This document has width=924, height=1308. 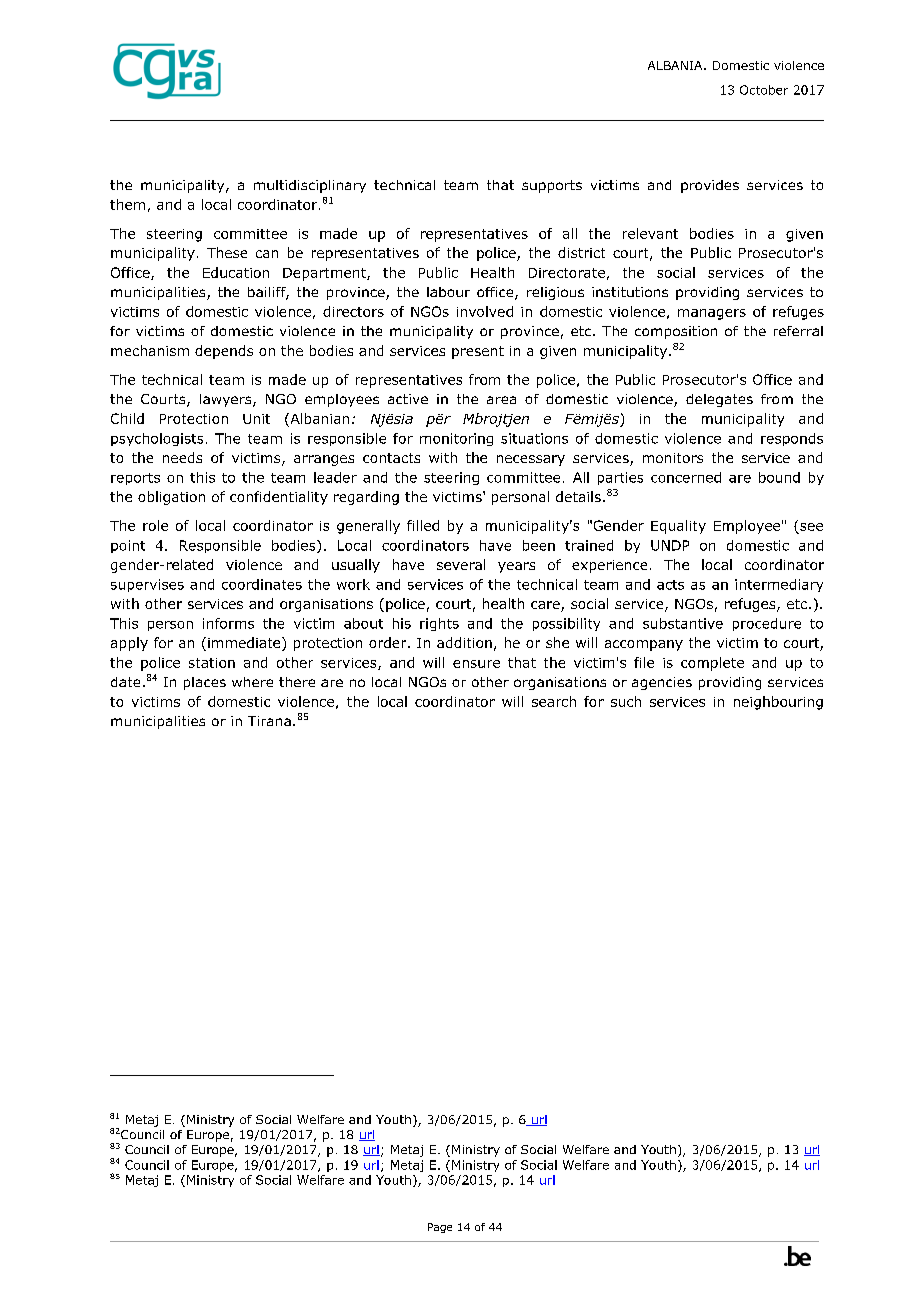 What do you see at coordinates (440, 1228) in the document?
I see `Page` at bounding box center [440, 1228].
